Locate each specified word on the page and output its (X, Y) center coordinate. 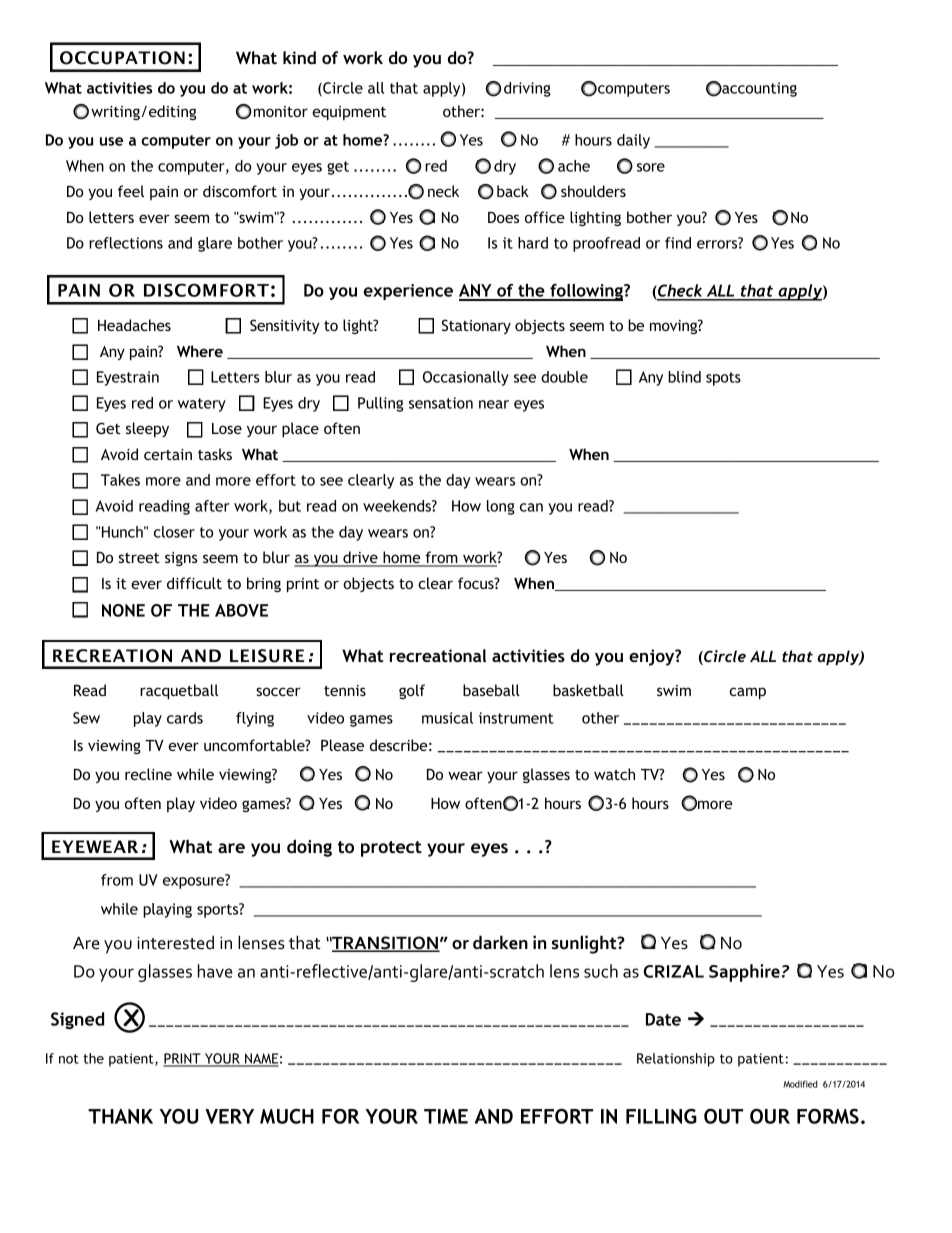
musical (447, 718)
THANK (120, 1116)
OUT (723, 1116)
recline (148, 774)
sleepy (147, 429)
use (111, 141)
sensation (441, 403)
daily (633, 141)
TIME (446, 1116)
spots (723, 379)
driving (527, 89)
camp (747, 693)
